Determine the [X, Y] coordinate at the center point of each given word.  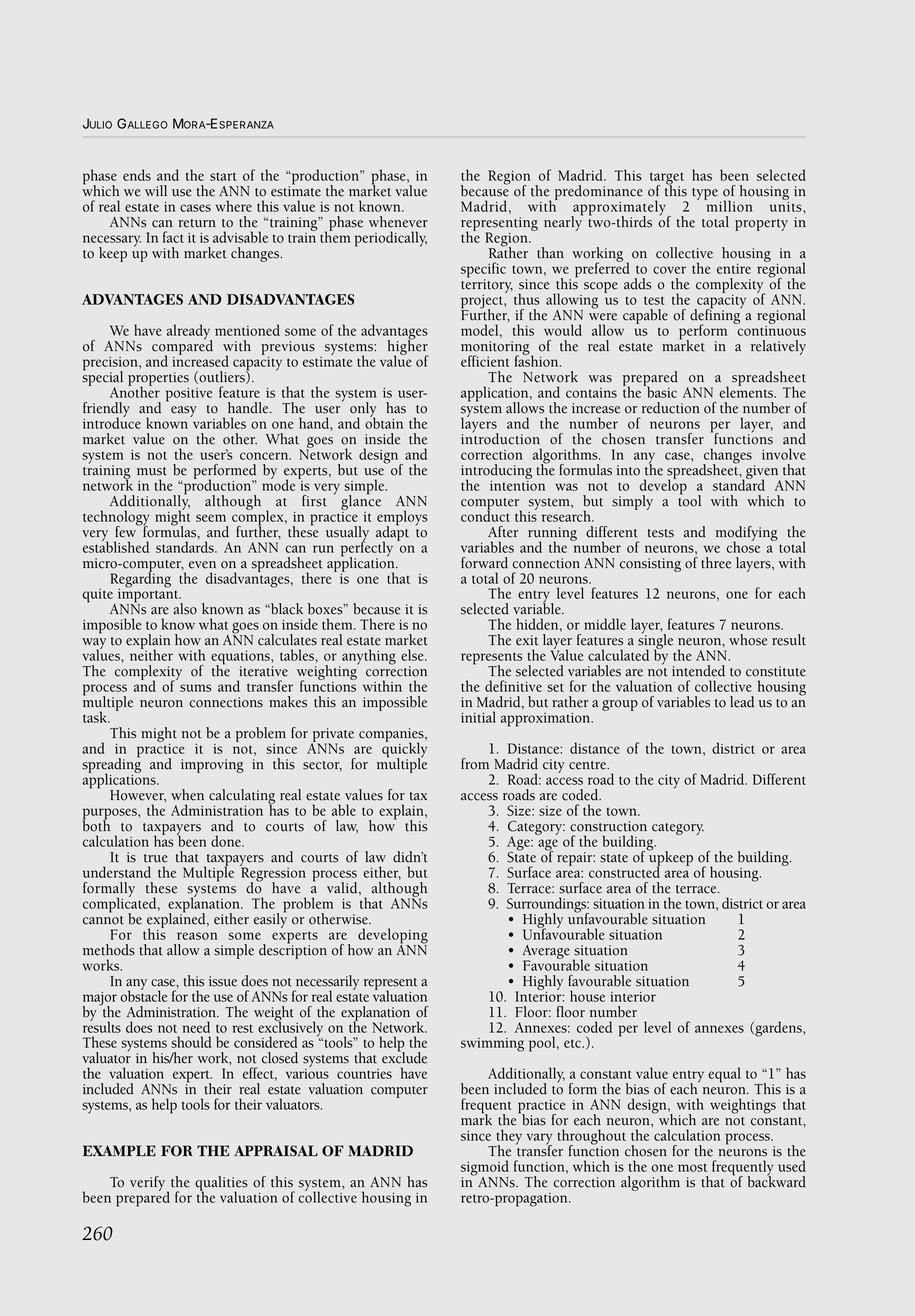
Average [546, 953]
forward [484, 563]
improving [212, 766]
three [716, 563]
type [705, 194]
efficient [485, 361]
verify [149, 1185]
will [156, 190]
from [475, 764]
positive [189, 395]
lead [742, 702]
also [185, 609]
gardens [778, 1029]
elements [747, 391]
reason [197, 936]
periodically [391, 239]
